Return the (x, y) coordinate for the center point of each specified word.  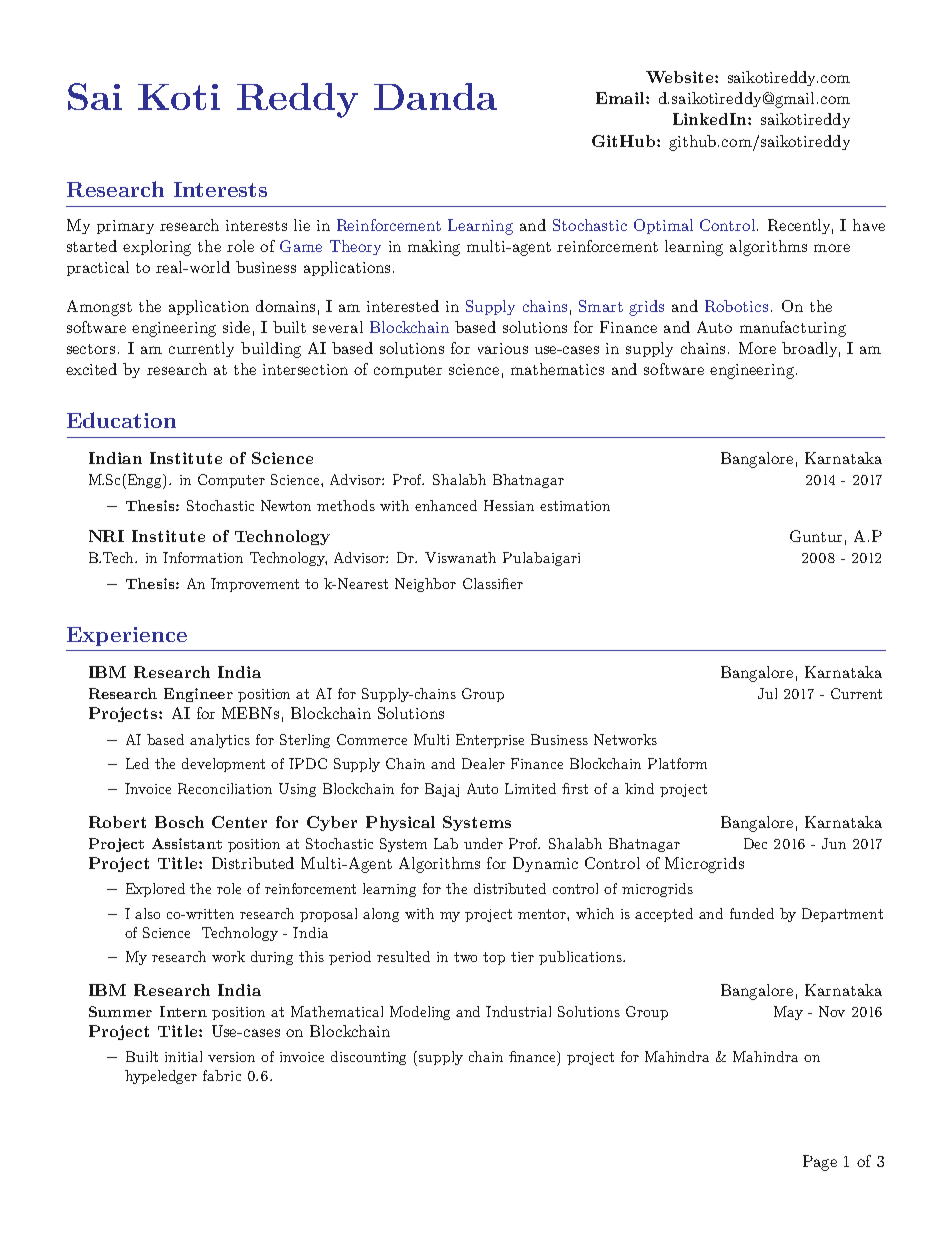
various (503, 348)
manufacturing (793, 329)
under (483, 843)
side (236, 327)
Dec (755, 843)
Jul (767, 693)
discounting (368, 1058)
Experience (127, 636)
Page (820, 1163)
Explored (155, 890)
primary (125, 227)
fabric (222, 1075)
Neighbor (425, 585)
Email (621, 98)
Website (681, 77)
